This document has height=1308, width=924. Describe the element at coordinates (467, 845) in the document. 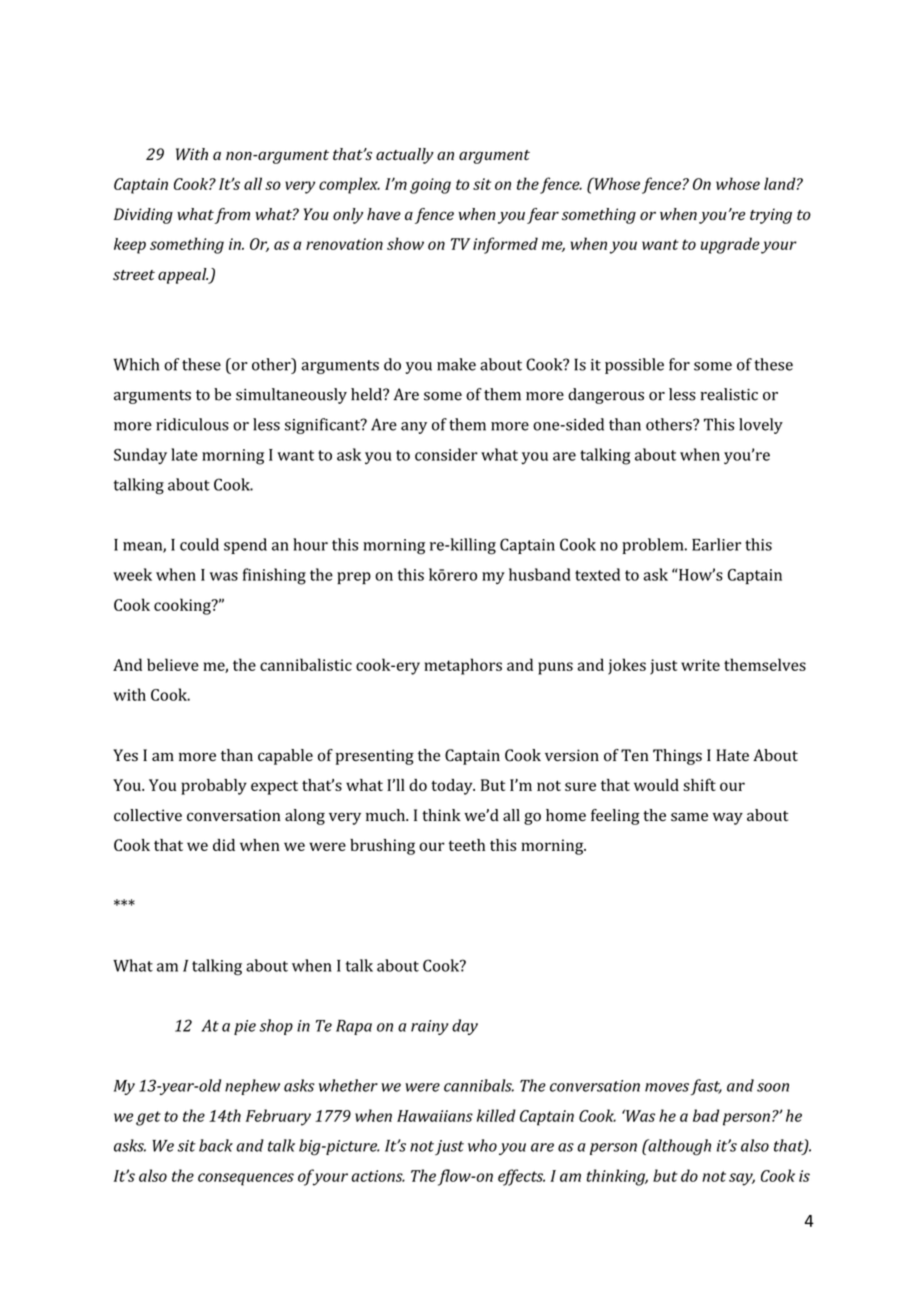

I see `teeth` at that location.
